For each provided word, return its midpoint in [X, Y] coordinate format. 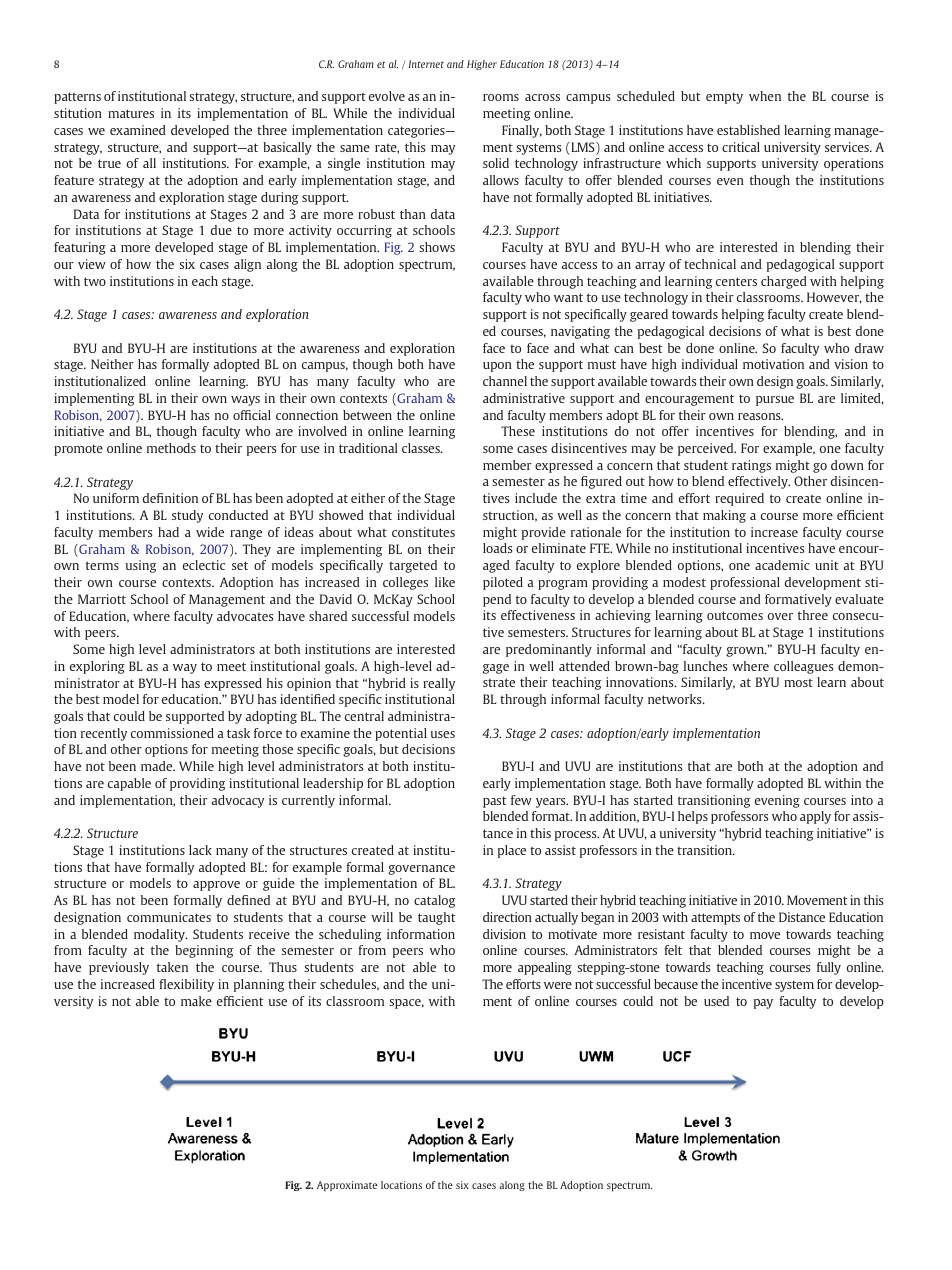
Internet [426, 64]
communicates [169, 917]
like [445, 582]
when [765, 96]
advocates [245, 616]
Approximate [347, 1186]
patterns [77, 98]
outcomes [735, 615]
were [558, 985]
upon [497, 367]
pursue [775, 401]
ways [245, 401]
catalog [434, 901]
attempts [715, 919]
